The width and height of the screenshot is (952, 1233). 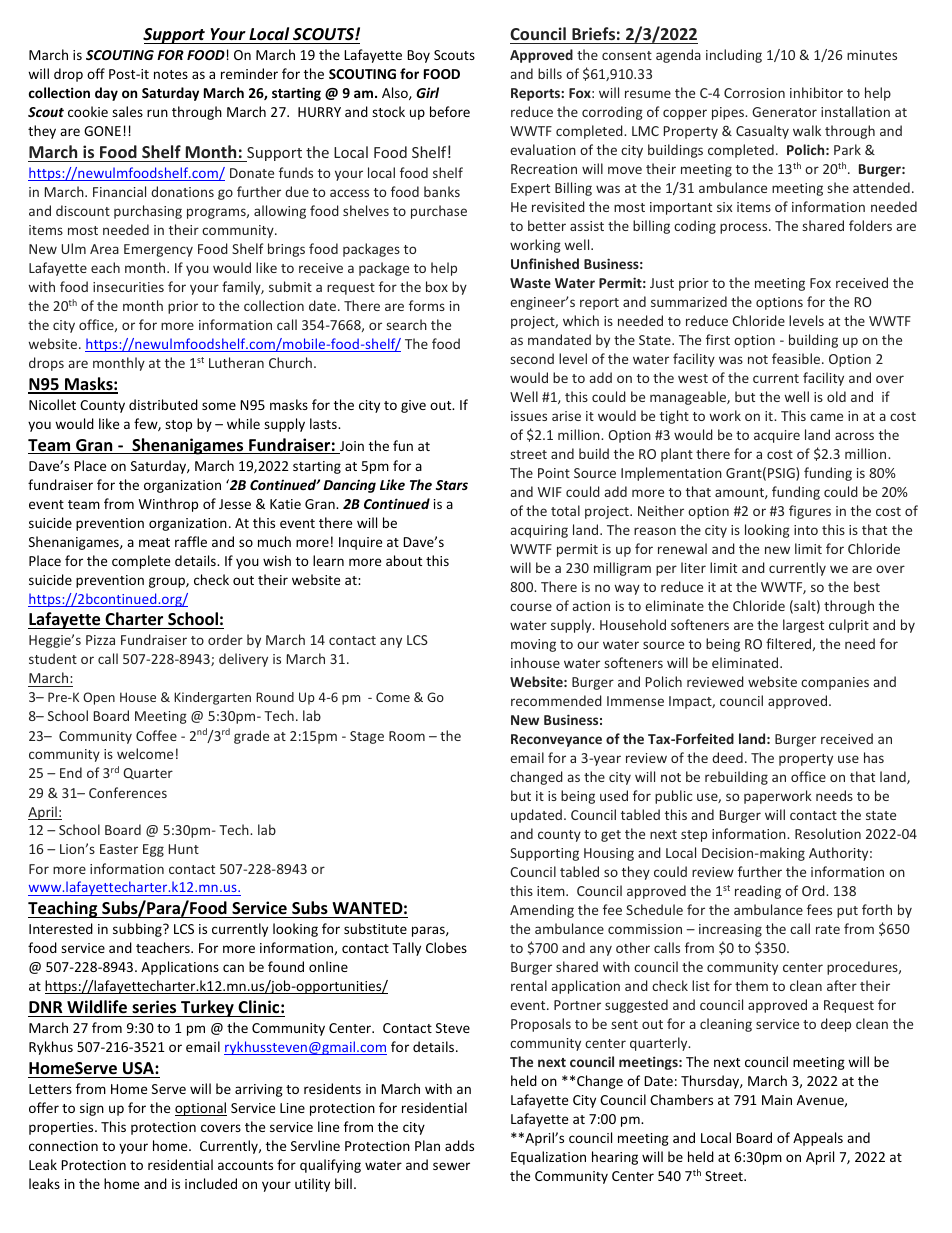 I want to click on Corrosion, so click(x=754, y=93).
